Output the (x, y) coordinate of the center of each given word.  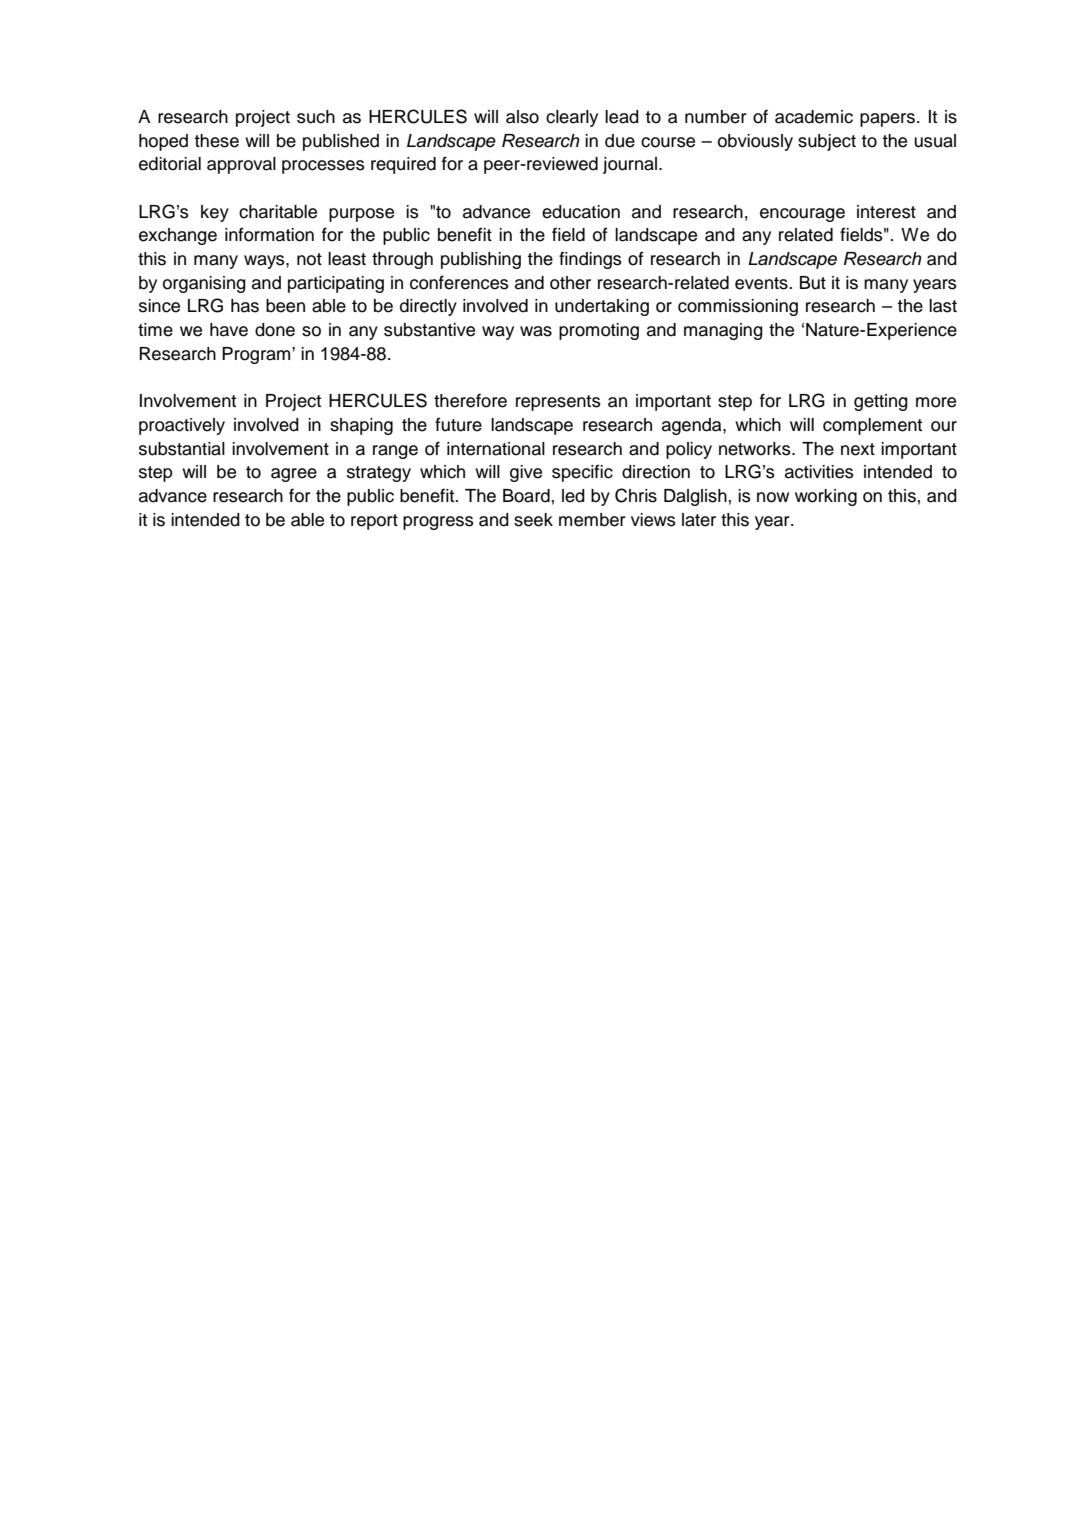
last (943, 306)
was (536, 331)
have (229, 330)
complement (872, 426)
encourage (802, 215)
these (216, 141)
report (374, 522)
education (581, 212)
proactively (182, 426)
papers (887, 120)
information (269, 234)
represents (558, 403)
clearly (572, 118)
